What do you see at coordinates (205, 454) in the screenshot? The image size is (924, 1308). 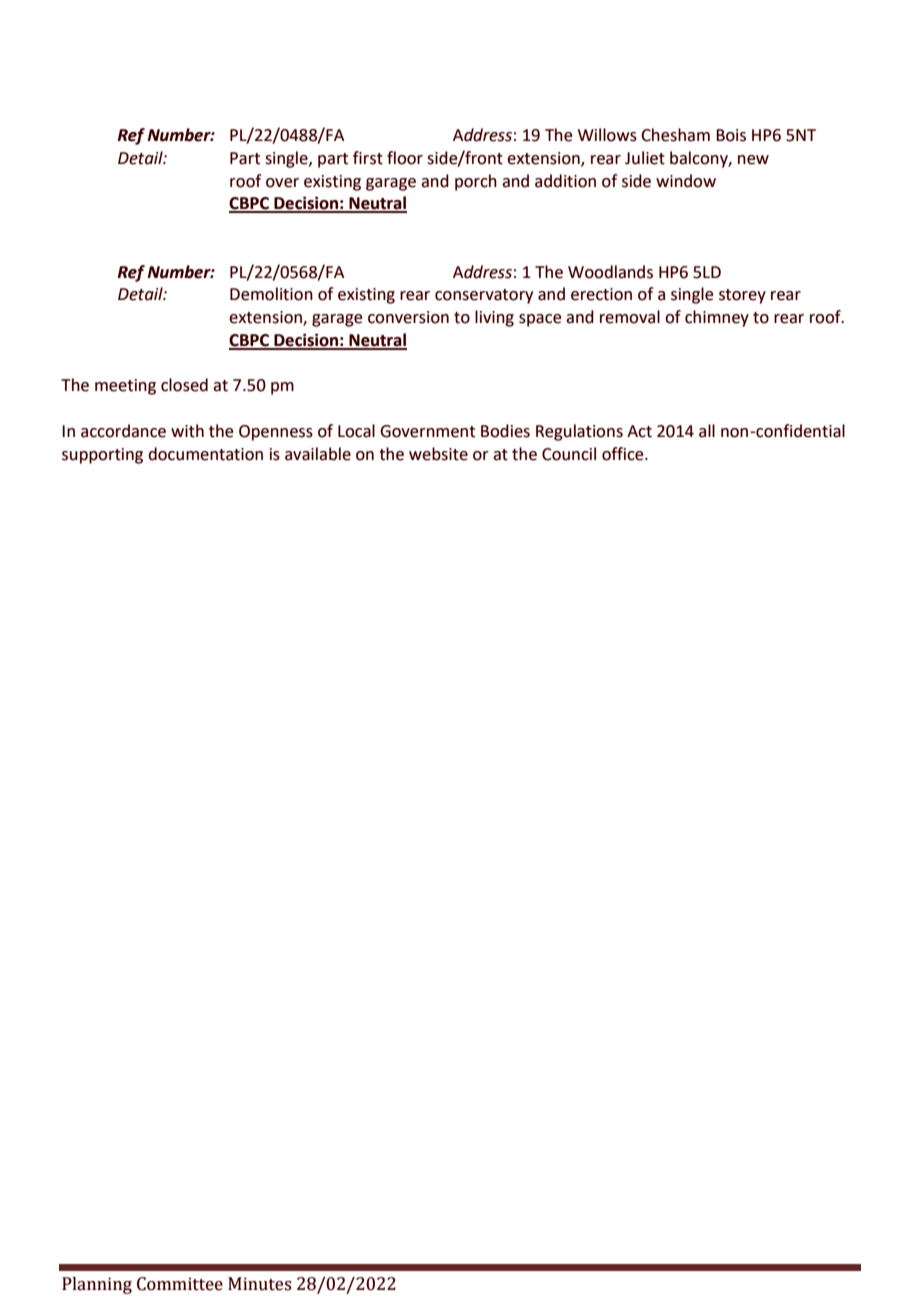 I see `documentation` at bounding box center [205, 454].
